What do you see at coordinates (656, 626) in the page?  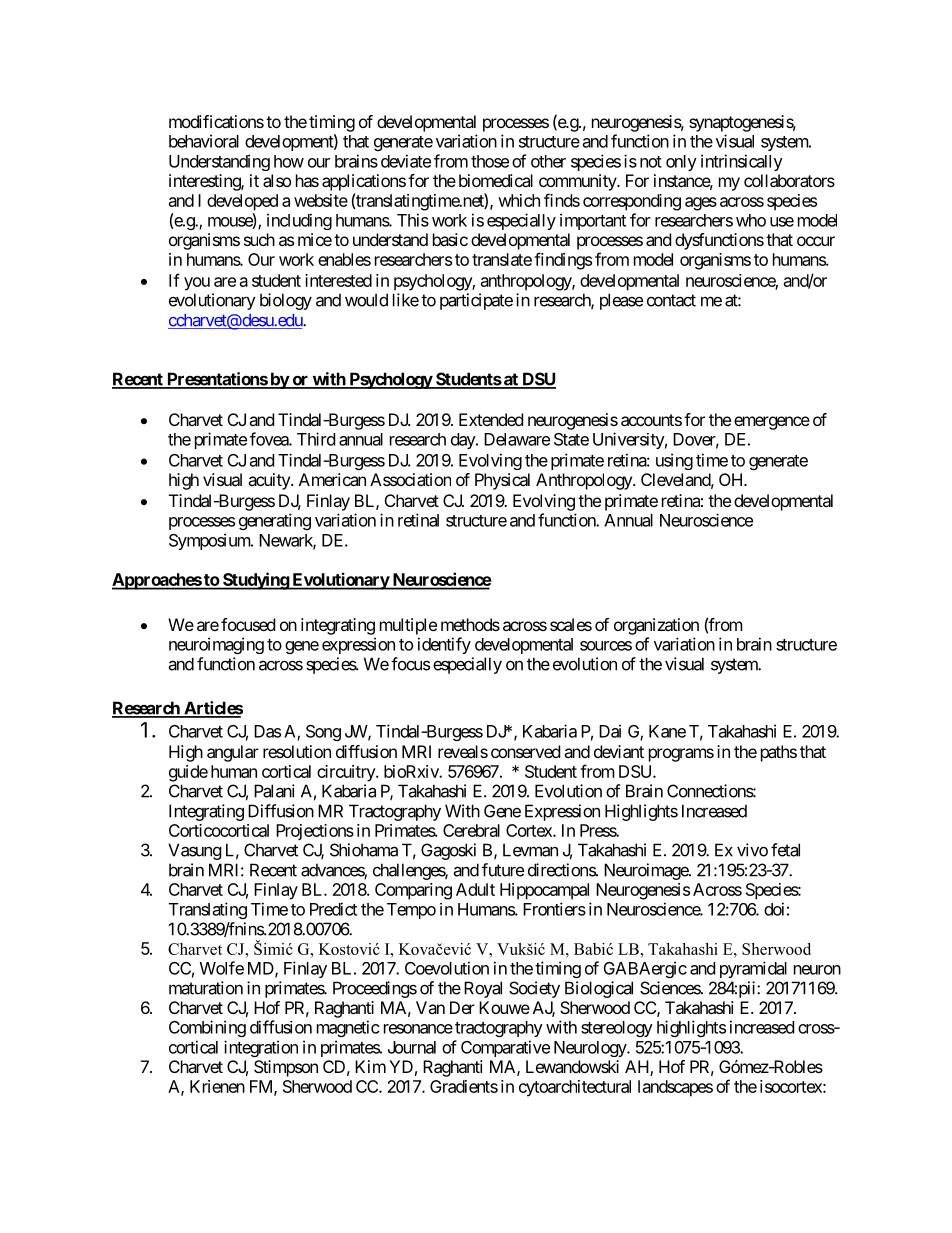 I see `organization` at bounding box center [656, 626].
